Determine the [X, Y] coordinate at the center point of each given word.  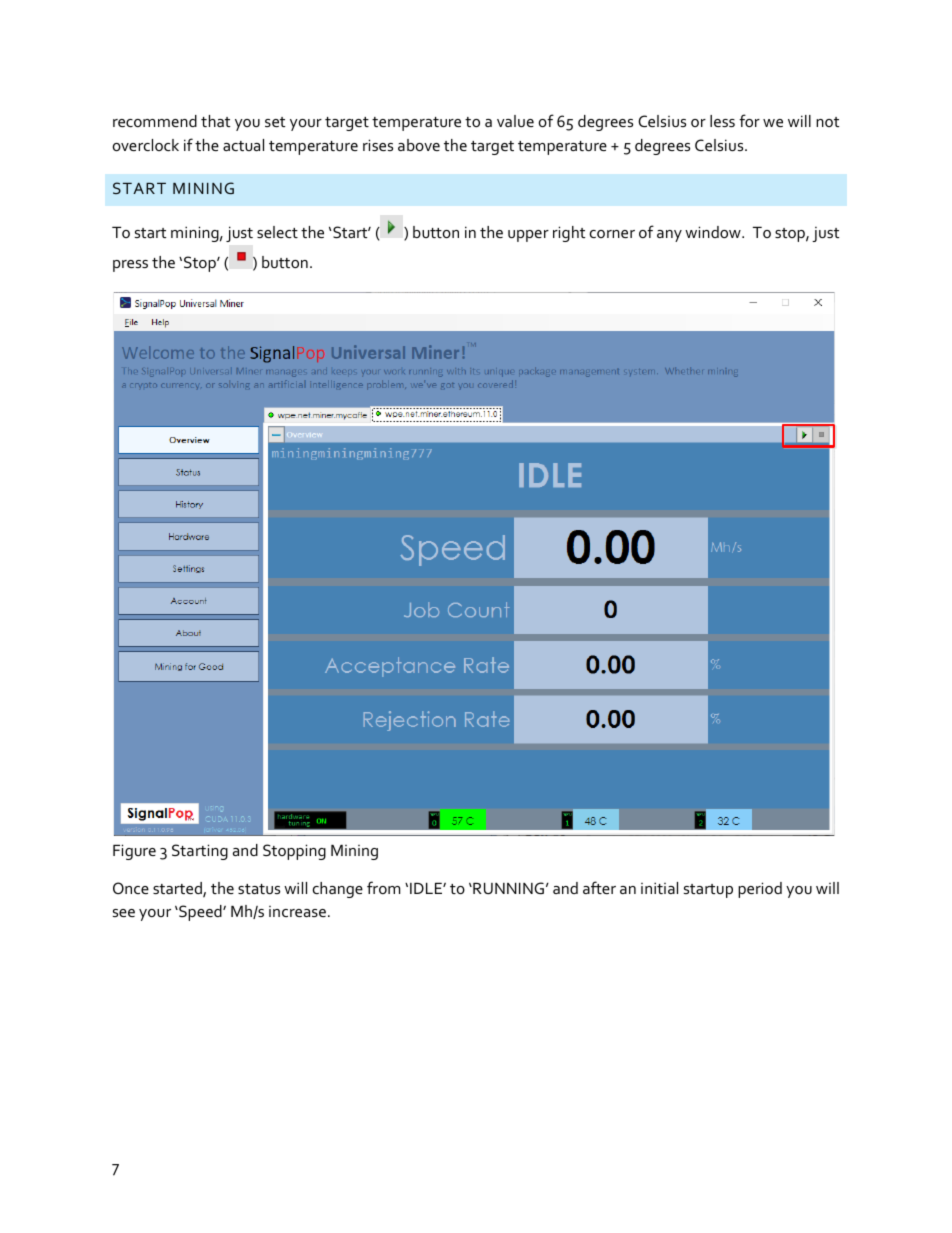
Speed [200, 913]
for [749, 120]
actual [243, 145]
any [669, 236]
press [130, 266]
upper [528, 236]
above [419, 145]
